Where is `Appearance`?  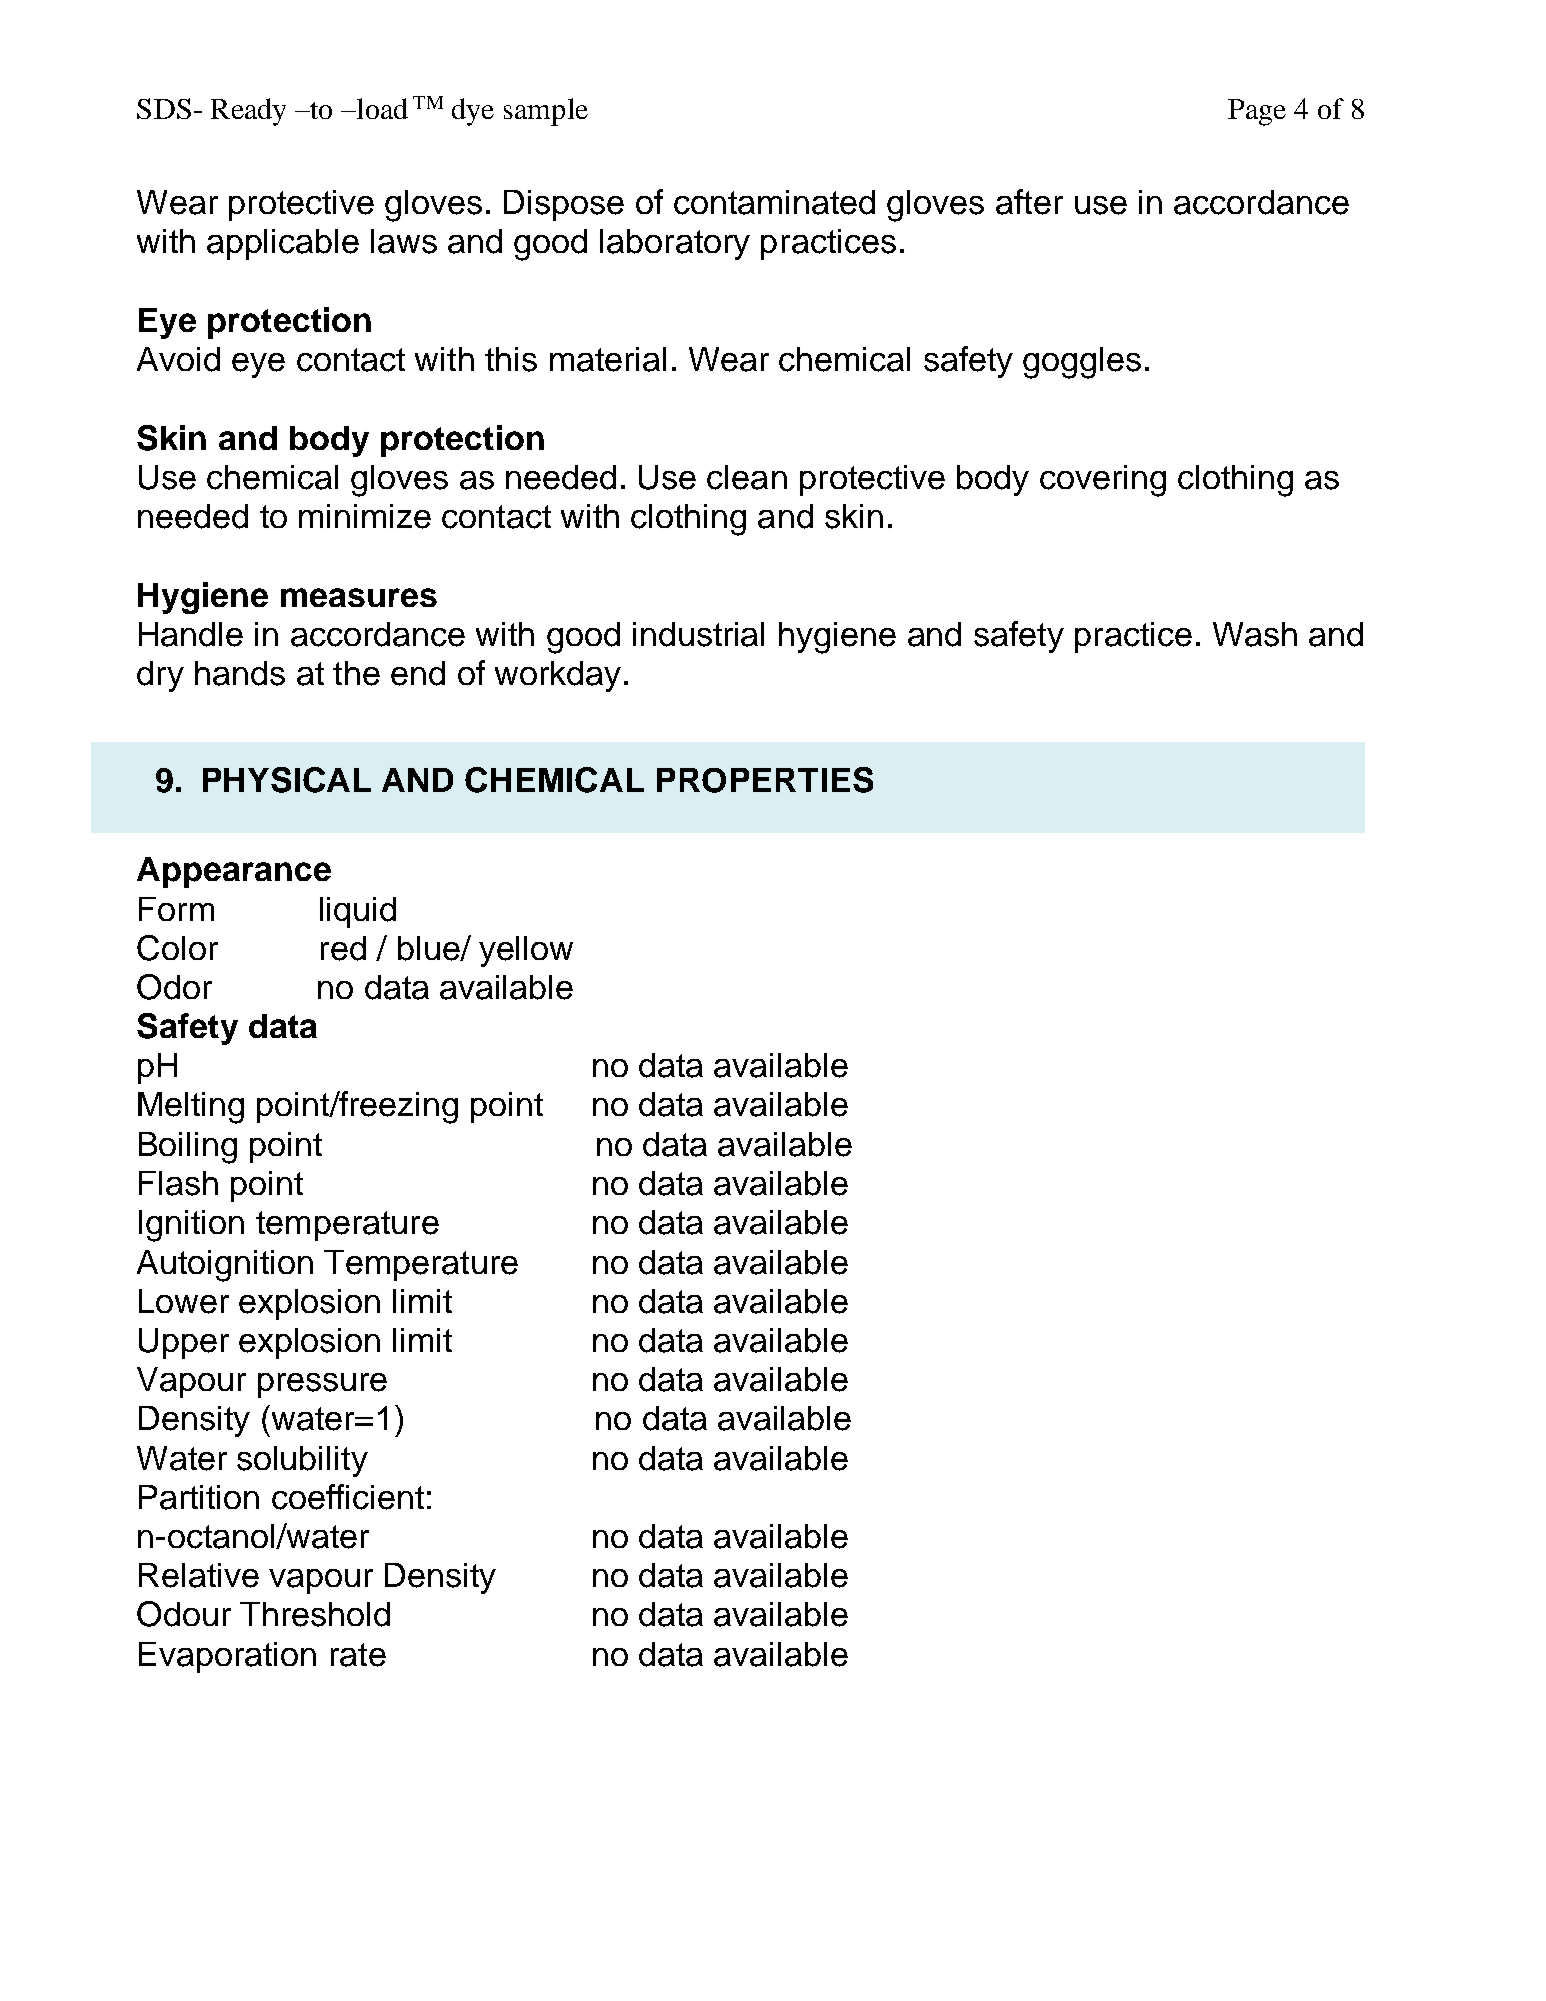 Appearance is located at coordinates (234, 872).
